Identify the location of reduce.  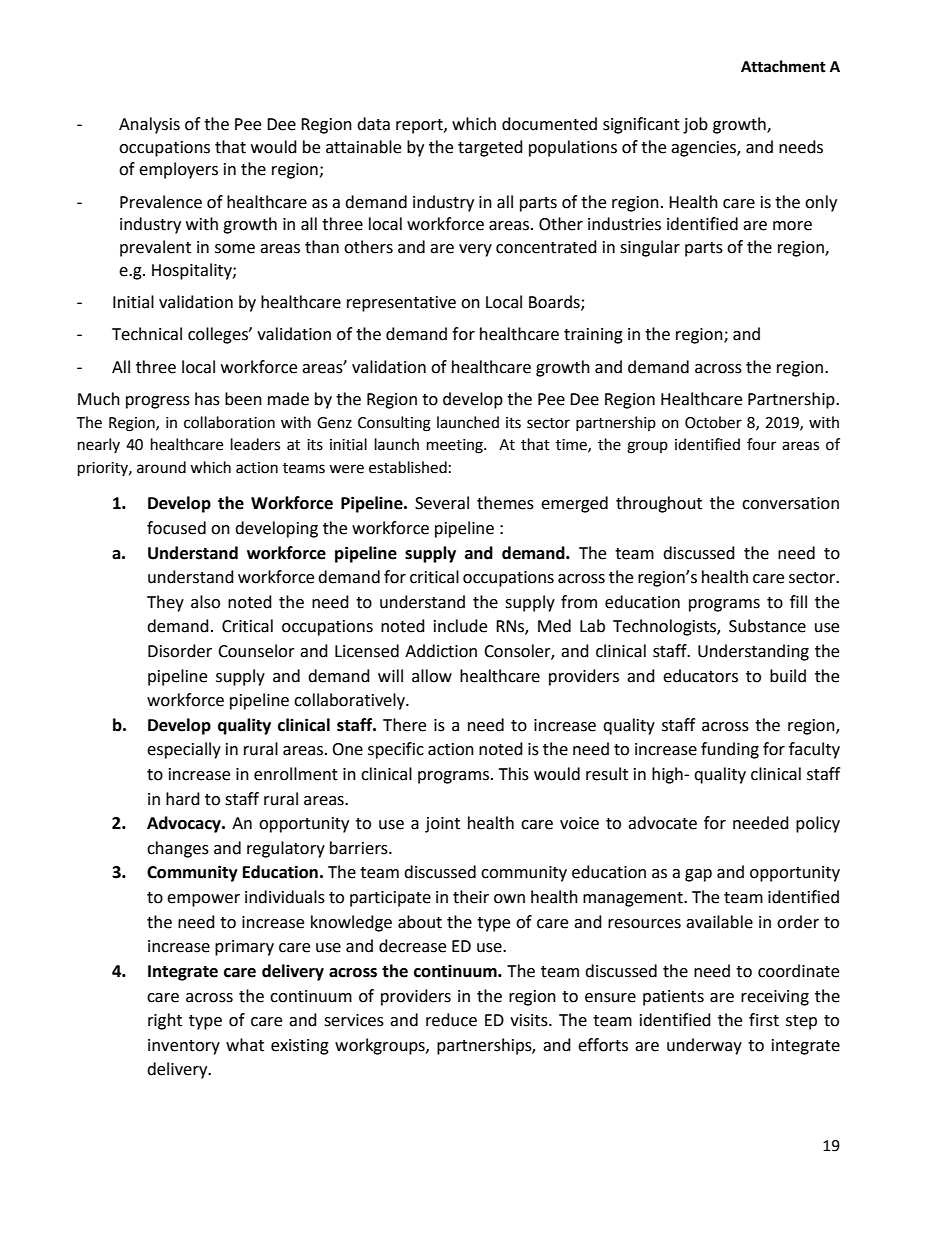
(451, 1020).
